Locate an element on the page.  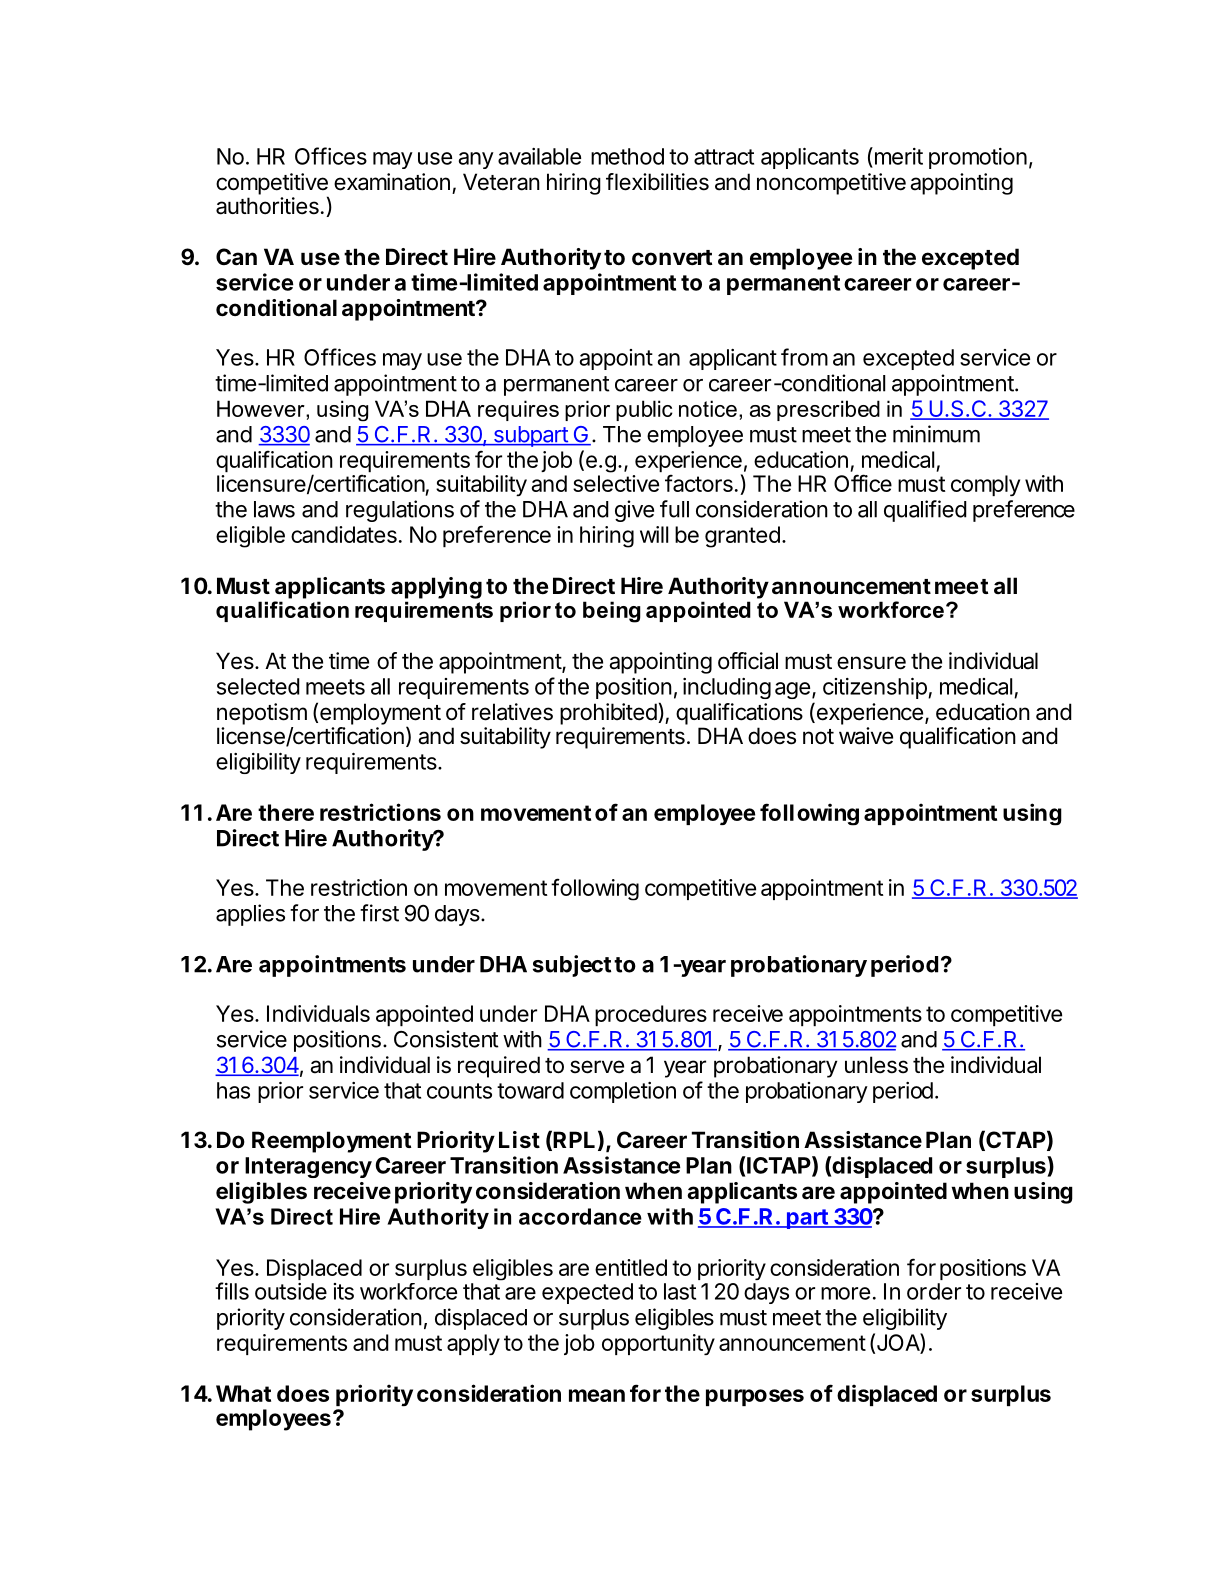
serve is located at coordinates (597, 1067).
